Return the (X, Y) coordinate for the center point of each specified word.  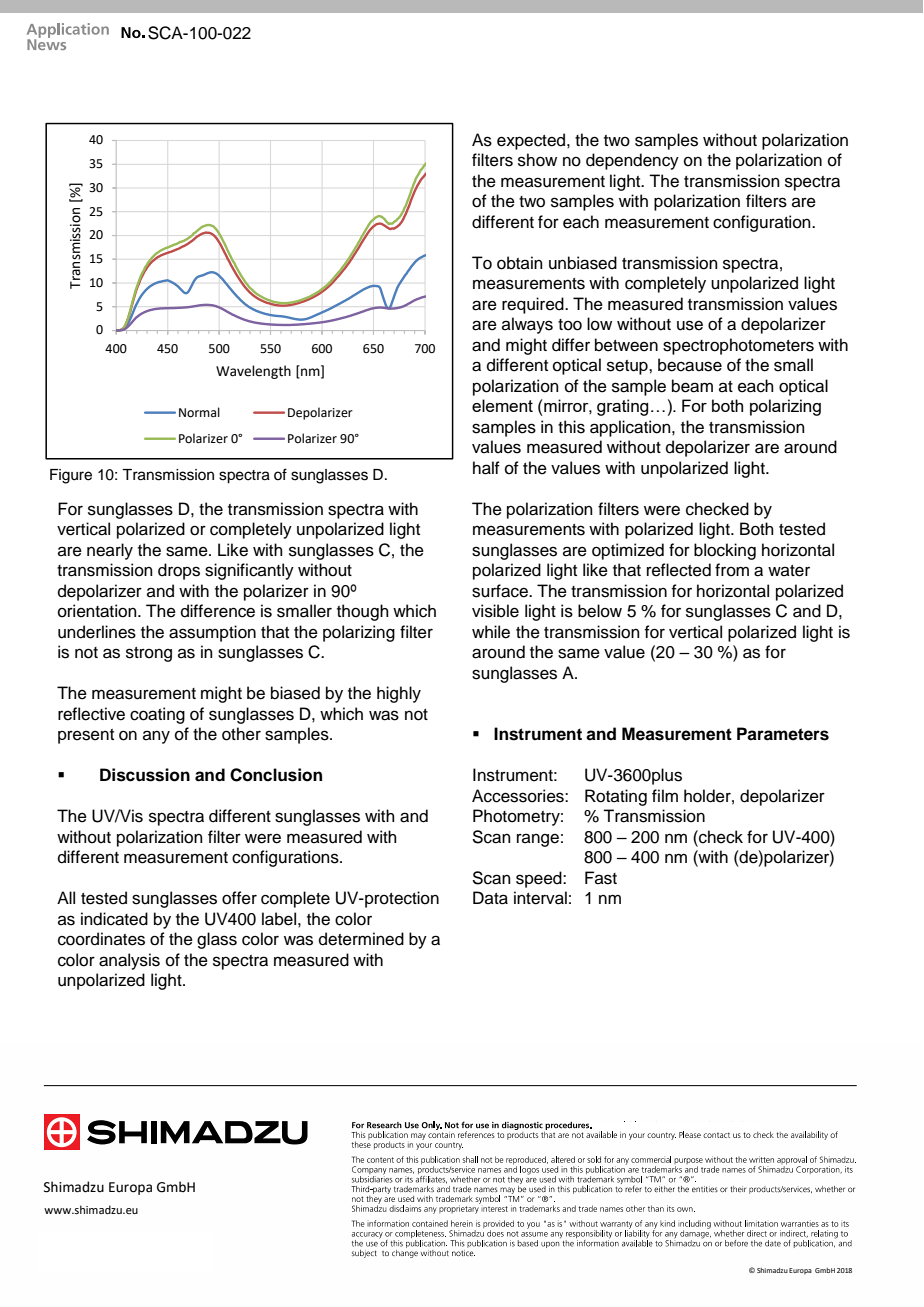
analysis (129, 961)
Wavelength (253, 372)
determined (361, 939)
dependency (632, 161)
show (537, 160)
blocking (725, 551)
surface (501, 591)
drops (179, 571)
